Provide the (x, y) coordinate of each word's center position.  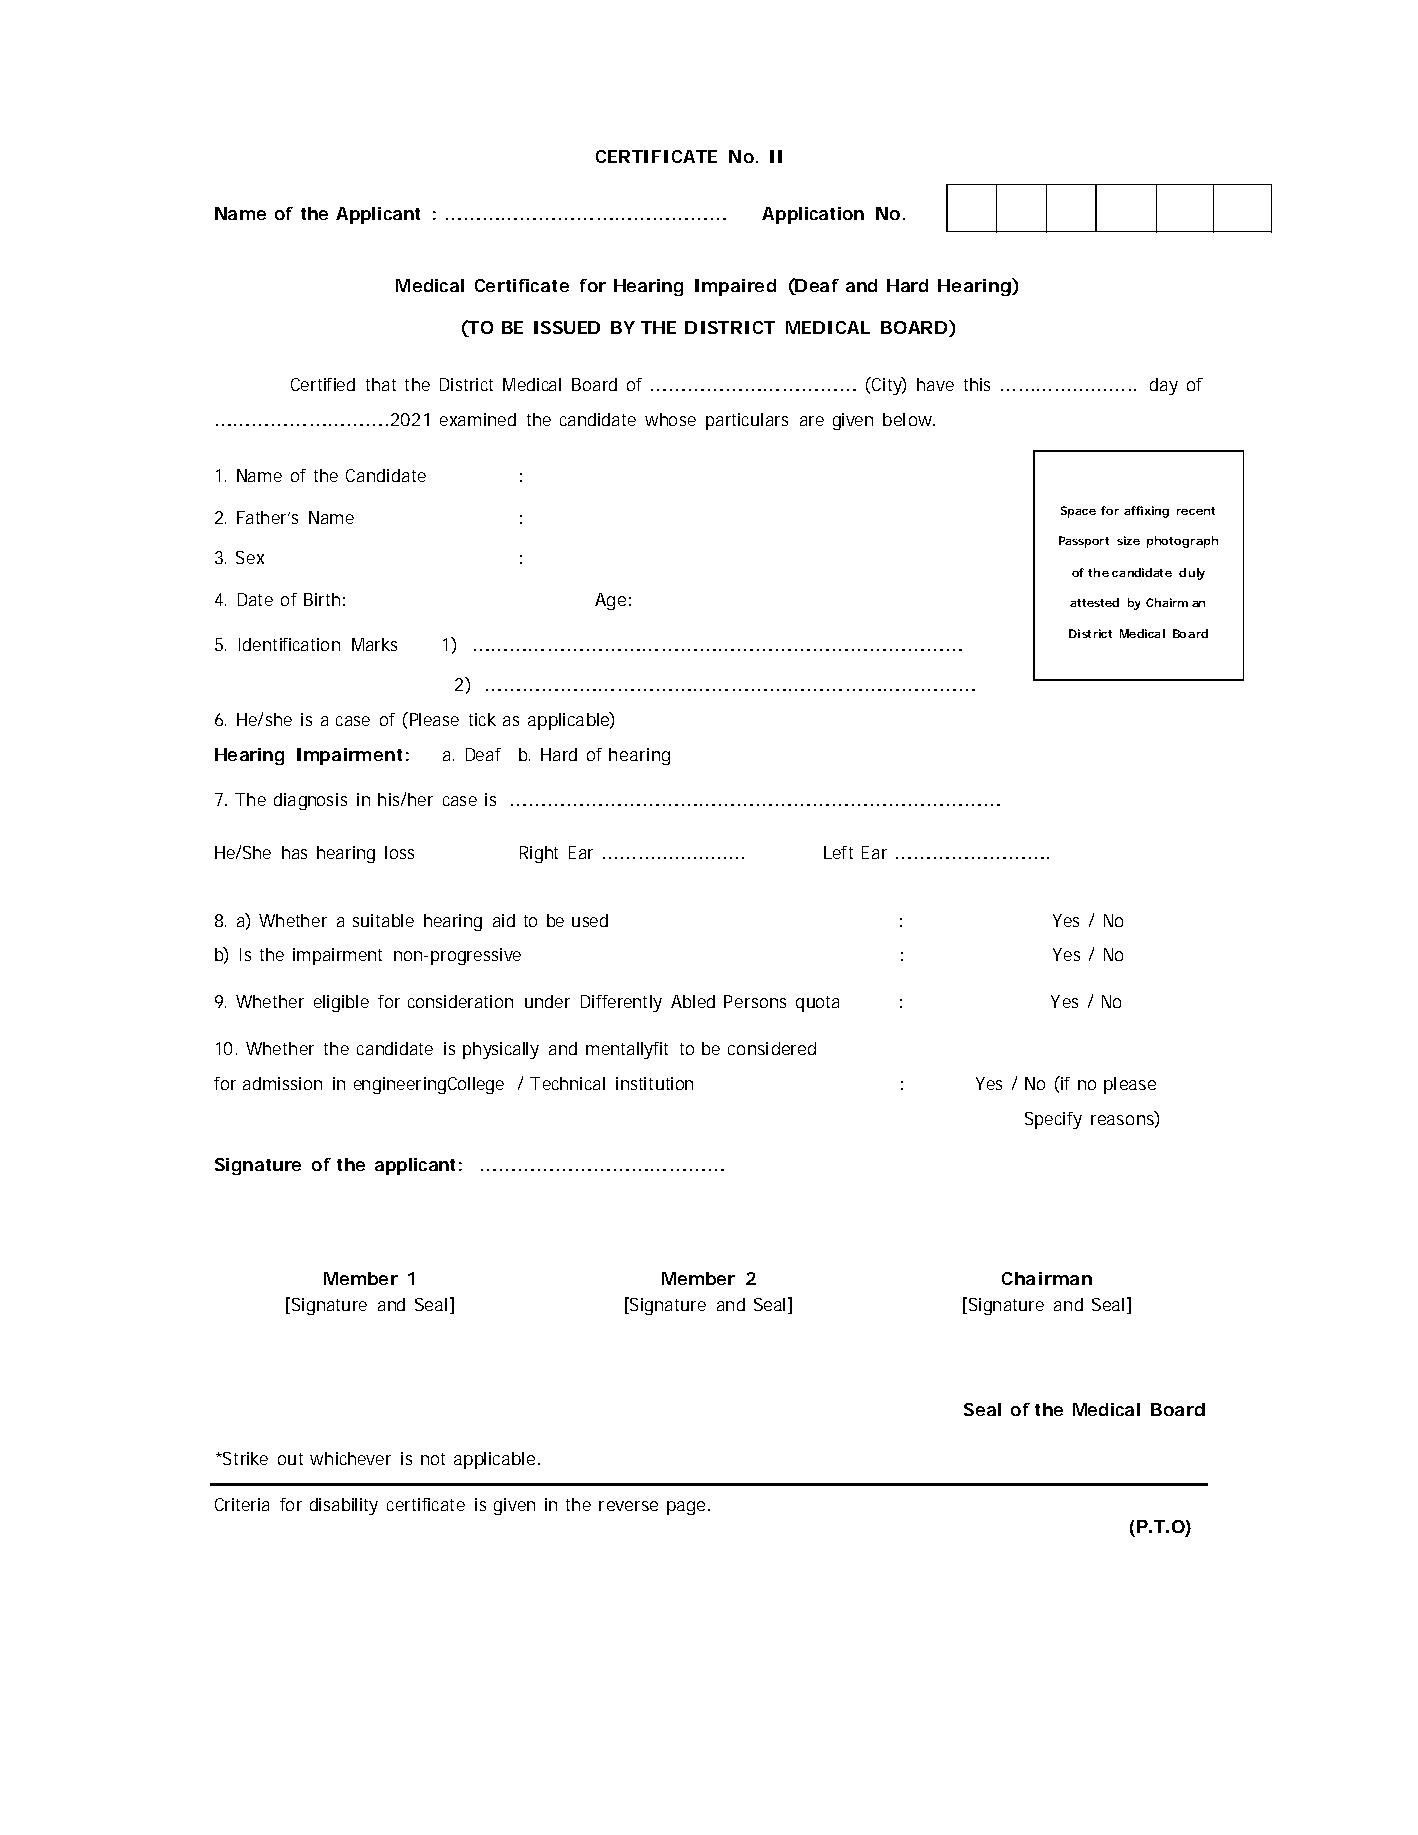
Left (838, 852)
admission (282, 1083)
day (1164, 386)
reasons (1123, 1121)
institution (654, 1083)
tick (482, 719)
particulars (747, 421)
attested (1094, 602)
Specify (1053, 1120)
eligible (341, 1003)
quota (817, 1004)
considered (772, 1048)
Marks (374, 644)
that (381, 384)
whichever (350, 1458)
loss (399, 852)
